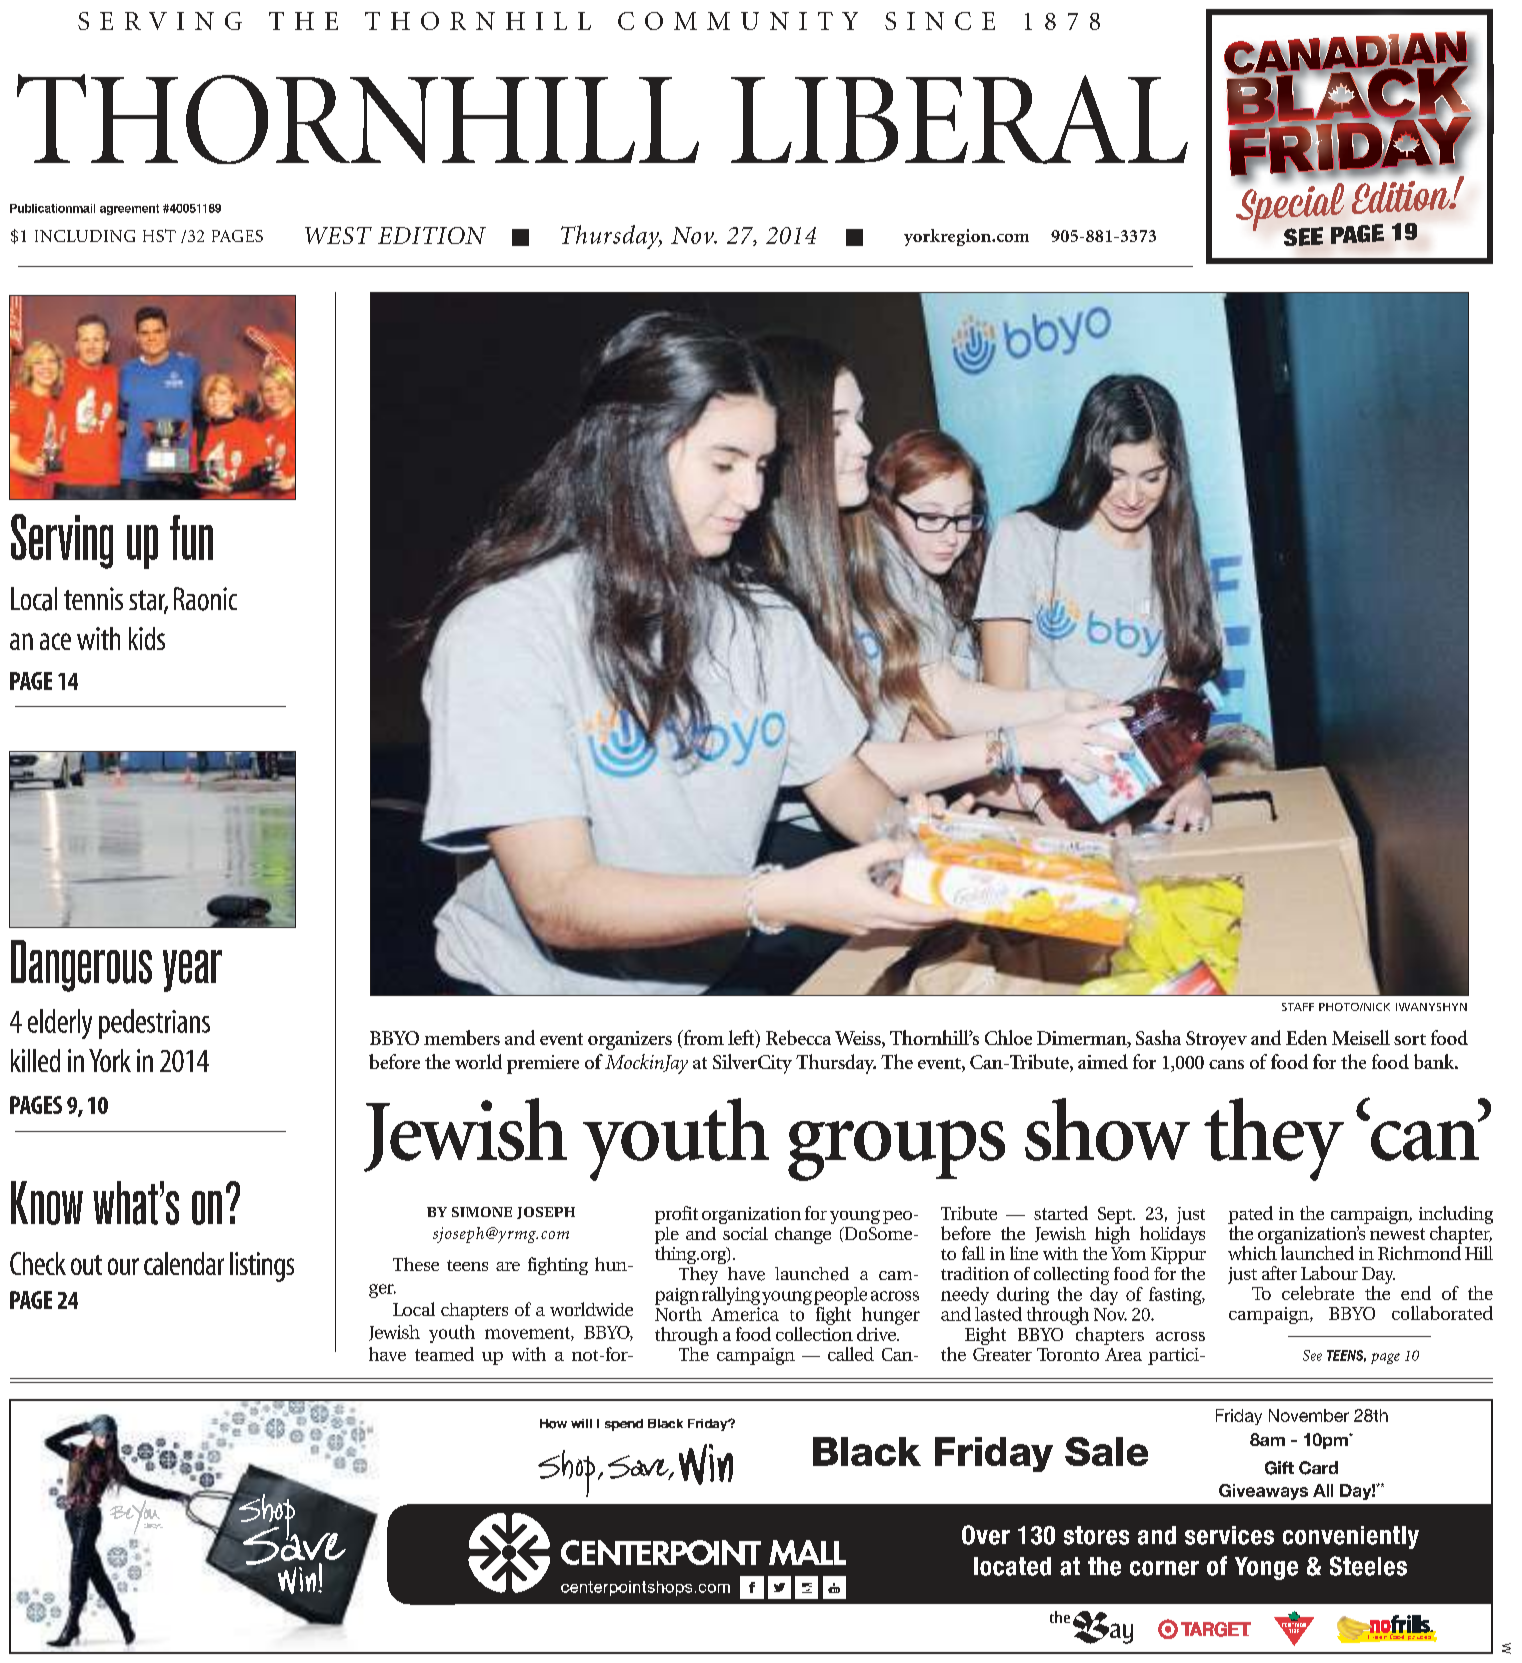  What do you see at coordinates (47, 1203) in the page?
I see `Know` at bounding box center [47, 1203].
